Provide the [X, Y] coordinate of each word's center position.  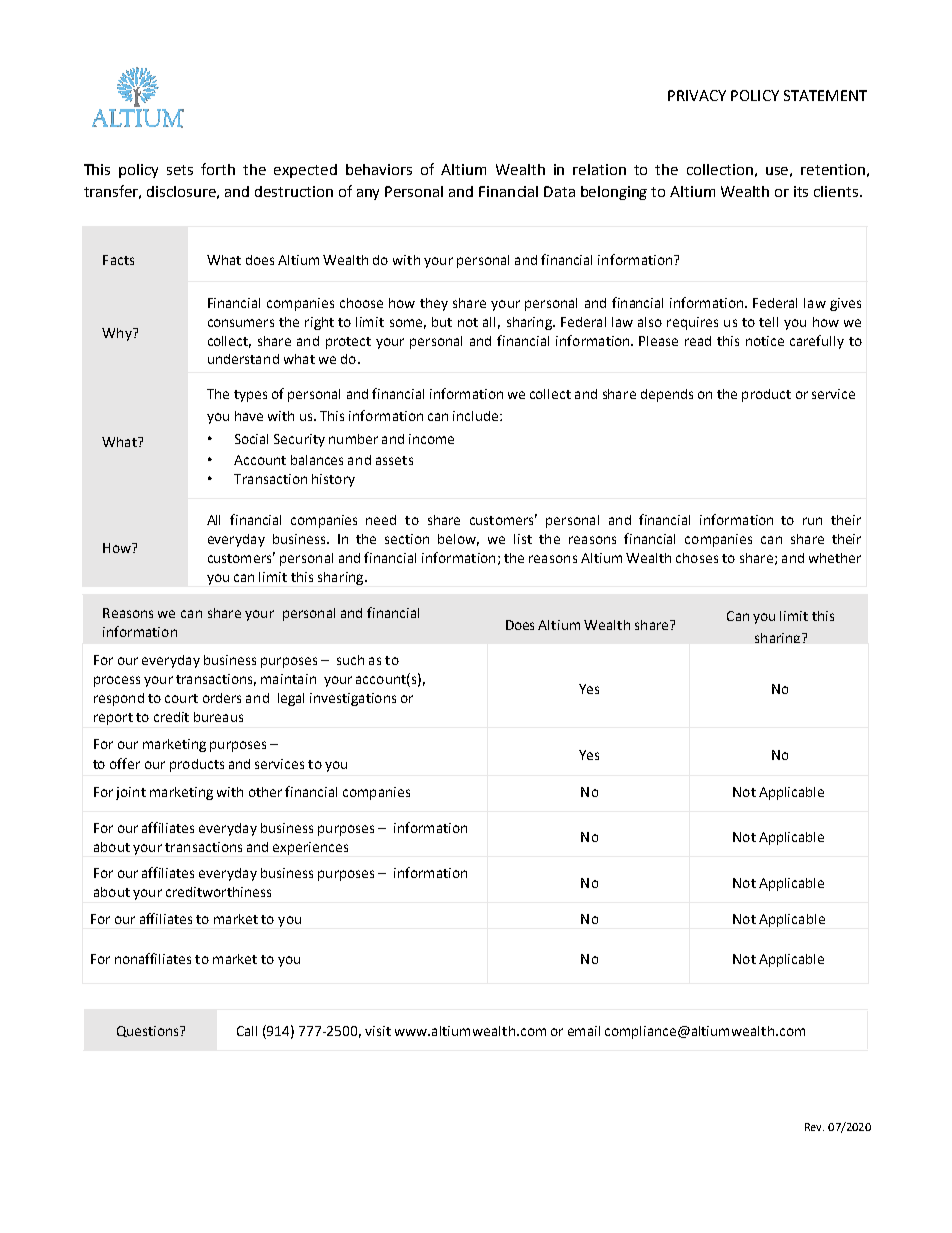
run [812, 521]
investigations [353, 699]
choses [697, 558]
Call [247, 1031]
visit [378, 1031]
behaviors [379, 169]
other [265, 792]
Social [251, 439]
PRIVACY [697, 95]
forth [218, 169]
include [477, 416]
